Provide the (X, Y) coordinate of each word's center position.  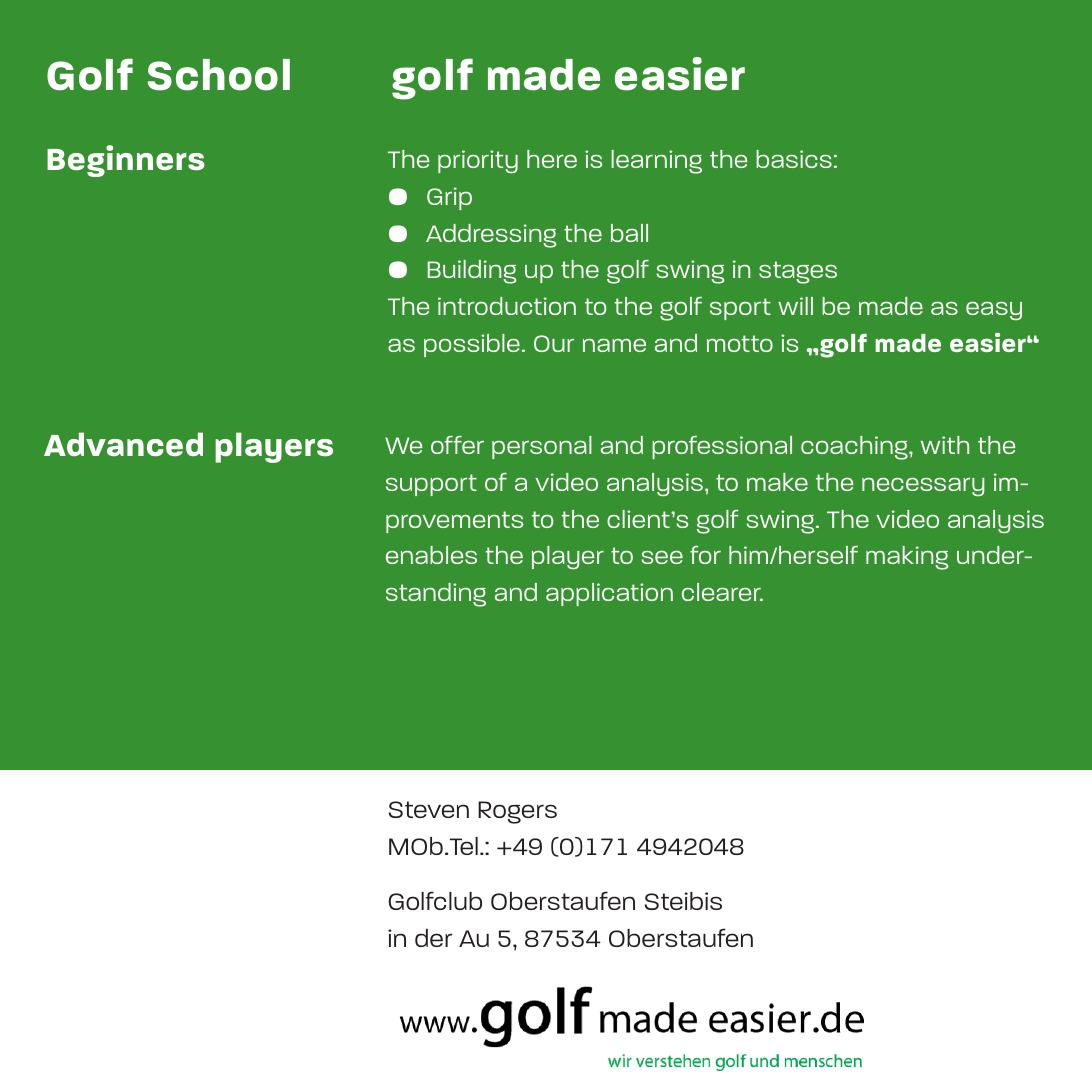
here (552, 159)
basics (794, 159)
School (219, 75)
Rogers (517, 812)
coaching (855, 448)
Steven (429, 809)
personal (542, 447)
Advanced (123, 444)
